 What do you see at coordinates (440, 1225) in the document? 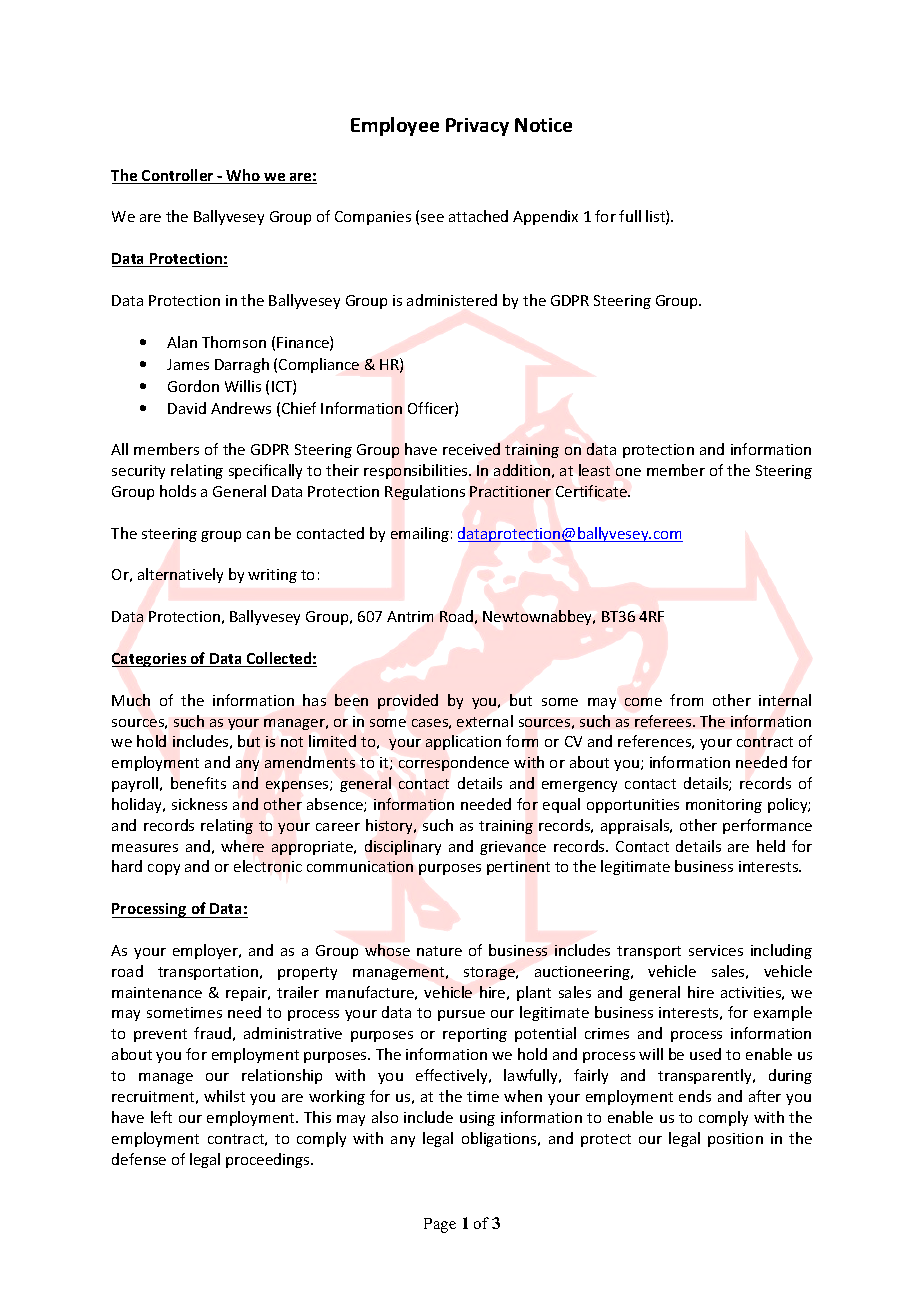
I see `Page` at bounding box center [440, 1225].
